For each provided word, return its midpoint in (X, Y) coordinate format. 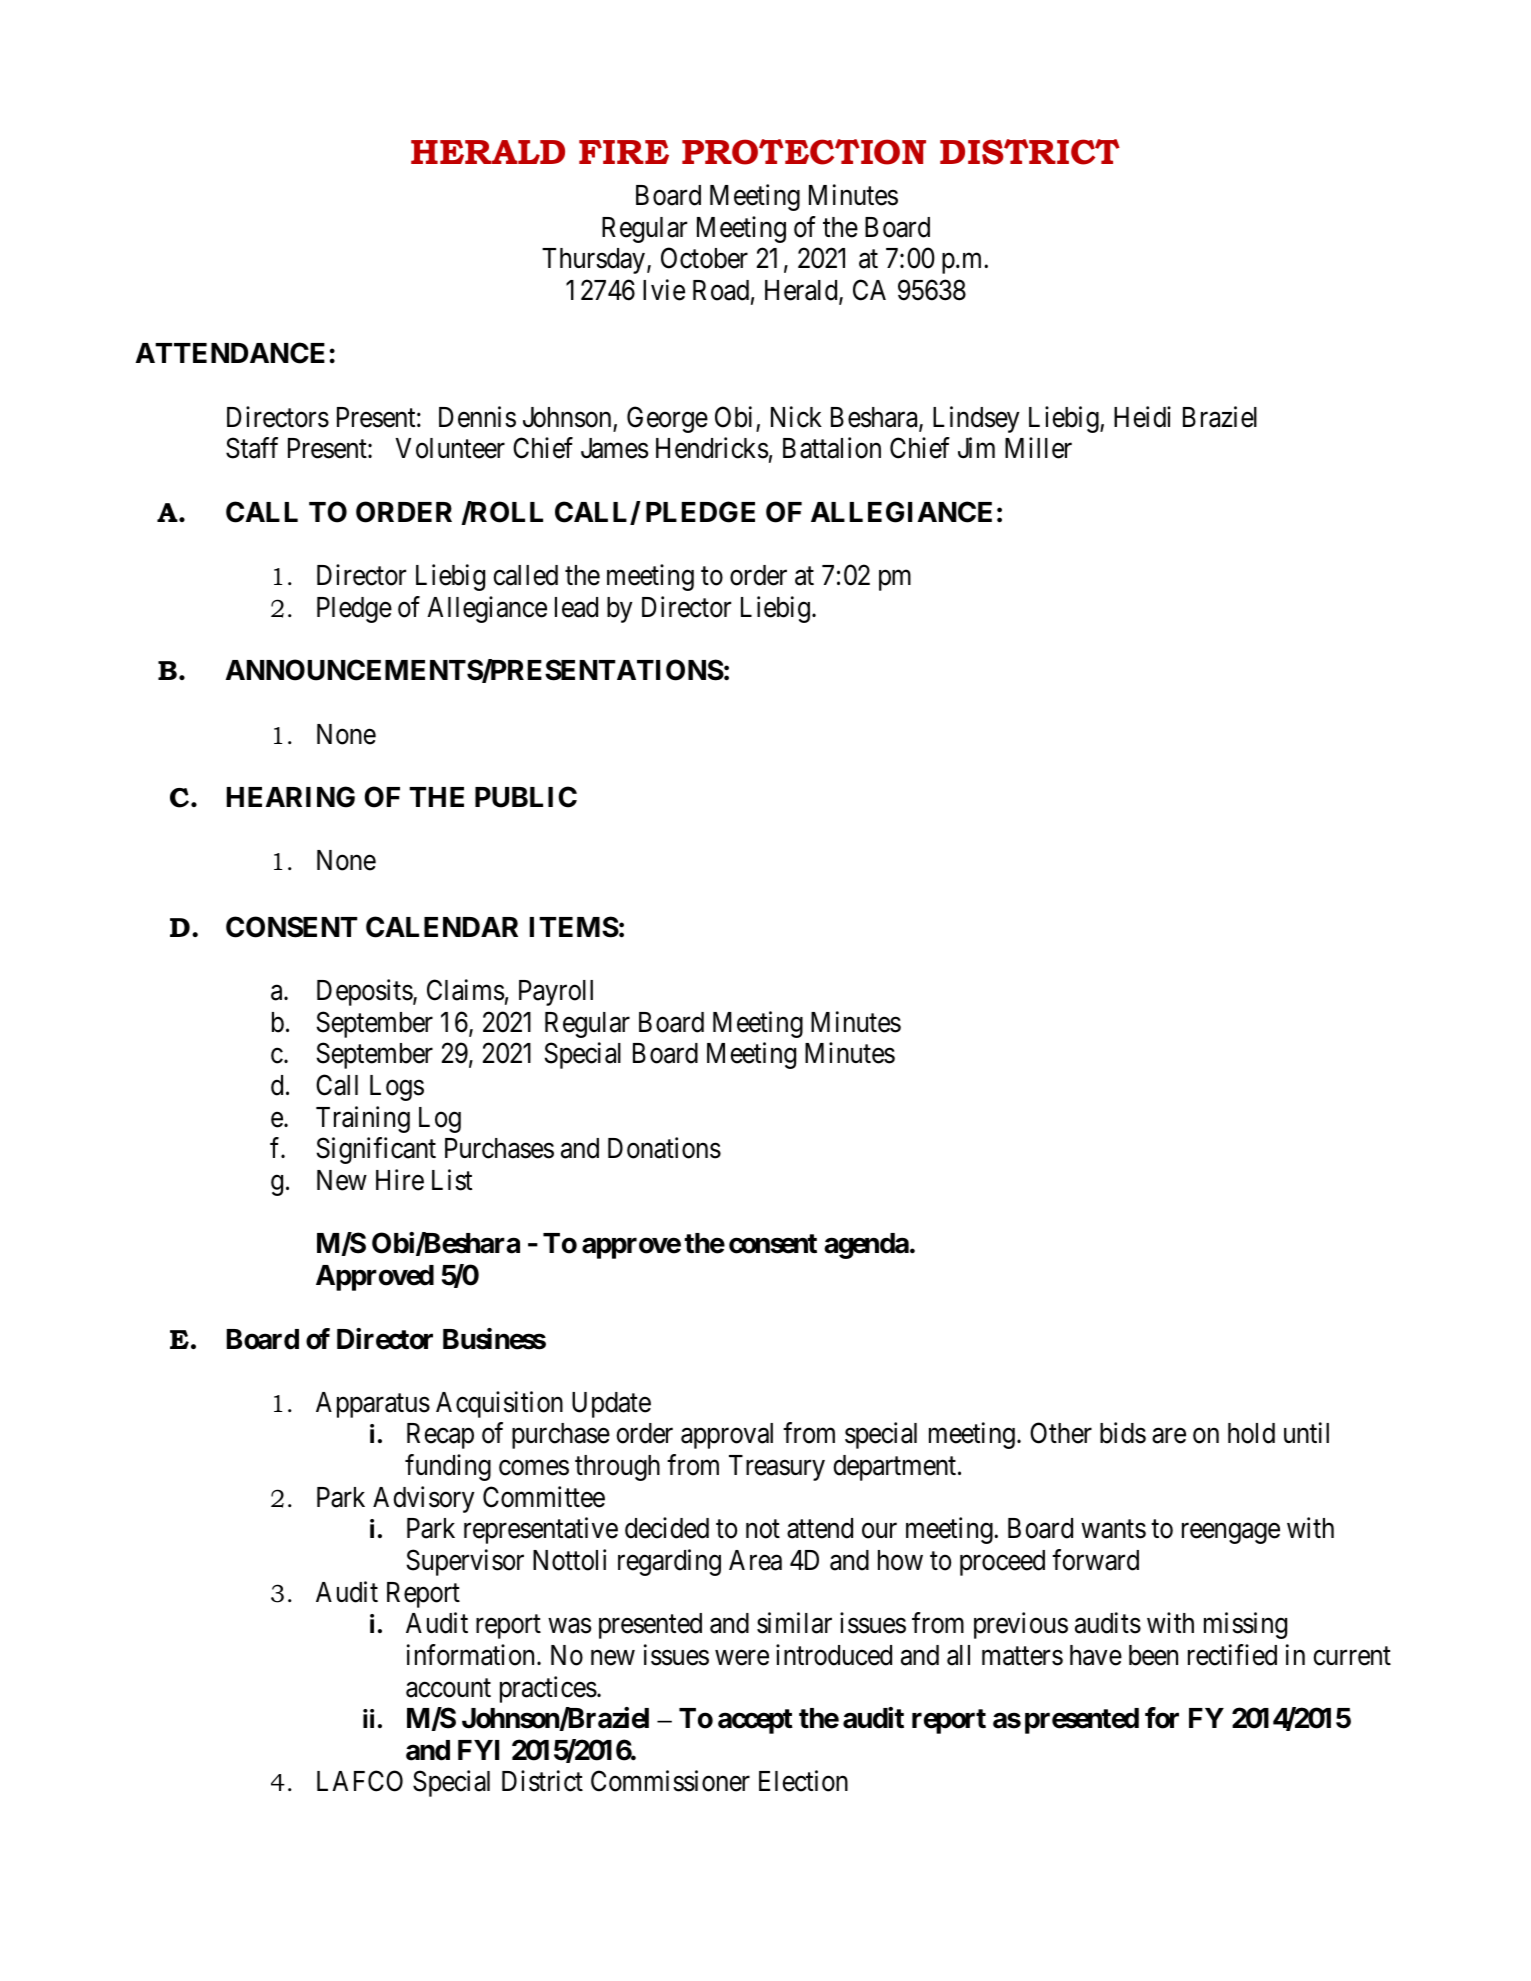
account (448, 1688)
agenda (866, 1246)
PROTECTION (804, 152)
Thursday (595, 261)
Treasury (777, 1468)
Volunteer (450, 448)
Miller (1038, 448)
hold (1251, 1433)
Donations (664, 1148)
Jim (976, 448)
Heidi (1142, 417)
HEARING (291, 797)
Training (363, 1119)
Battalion (832, 448)
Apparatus (373, 1405)
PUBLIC (526, 797)
